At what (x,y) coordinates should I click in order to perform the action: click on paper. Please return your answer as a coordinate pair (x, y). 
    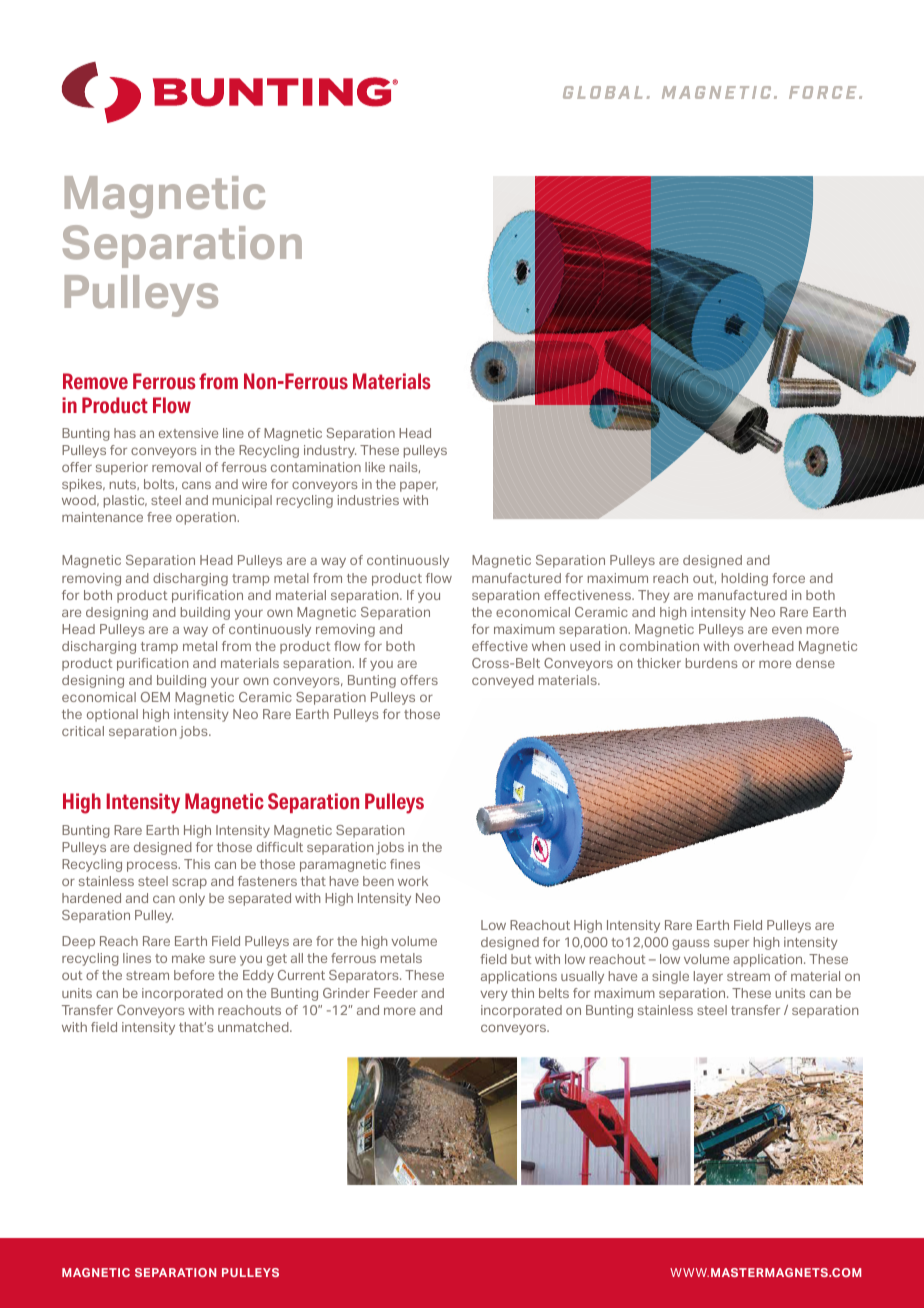
    Looking at the image, I should click on (419, 486).
